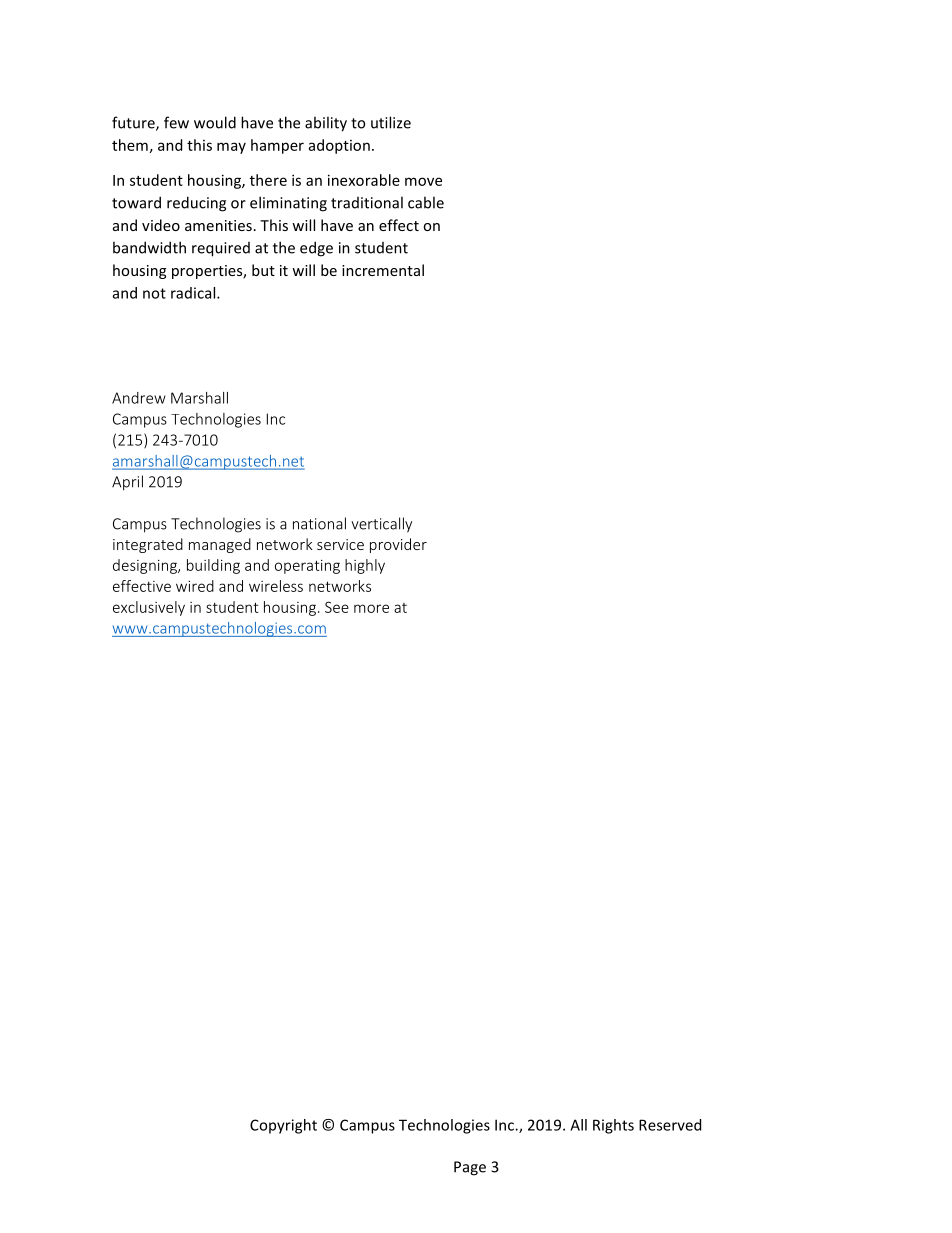 This page has height=1233, width=952. What do you see at coordinates (398, 545) in the page?
I see `provider` at bounding box center [398, 545].
